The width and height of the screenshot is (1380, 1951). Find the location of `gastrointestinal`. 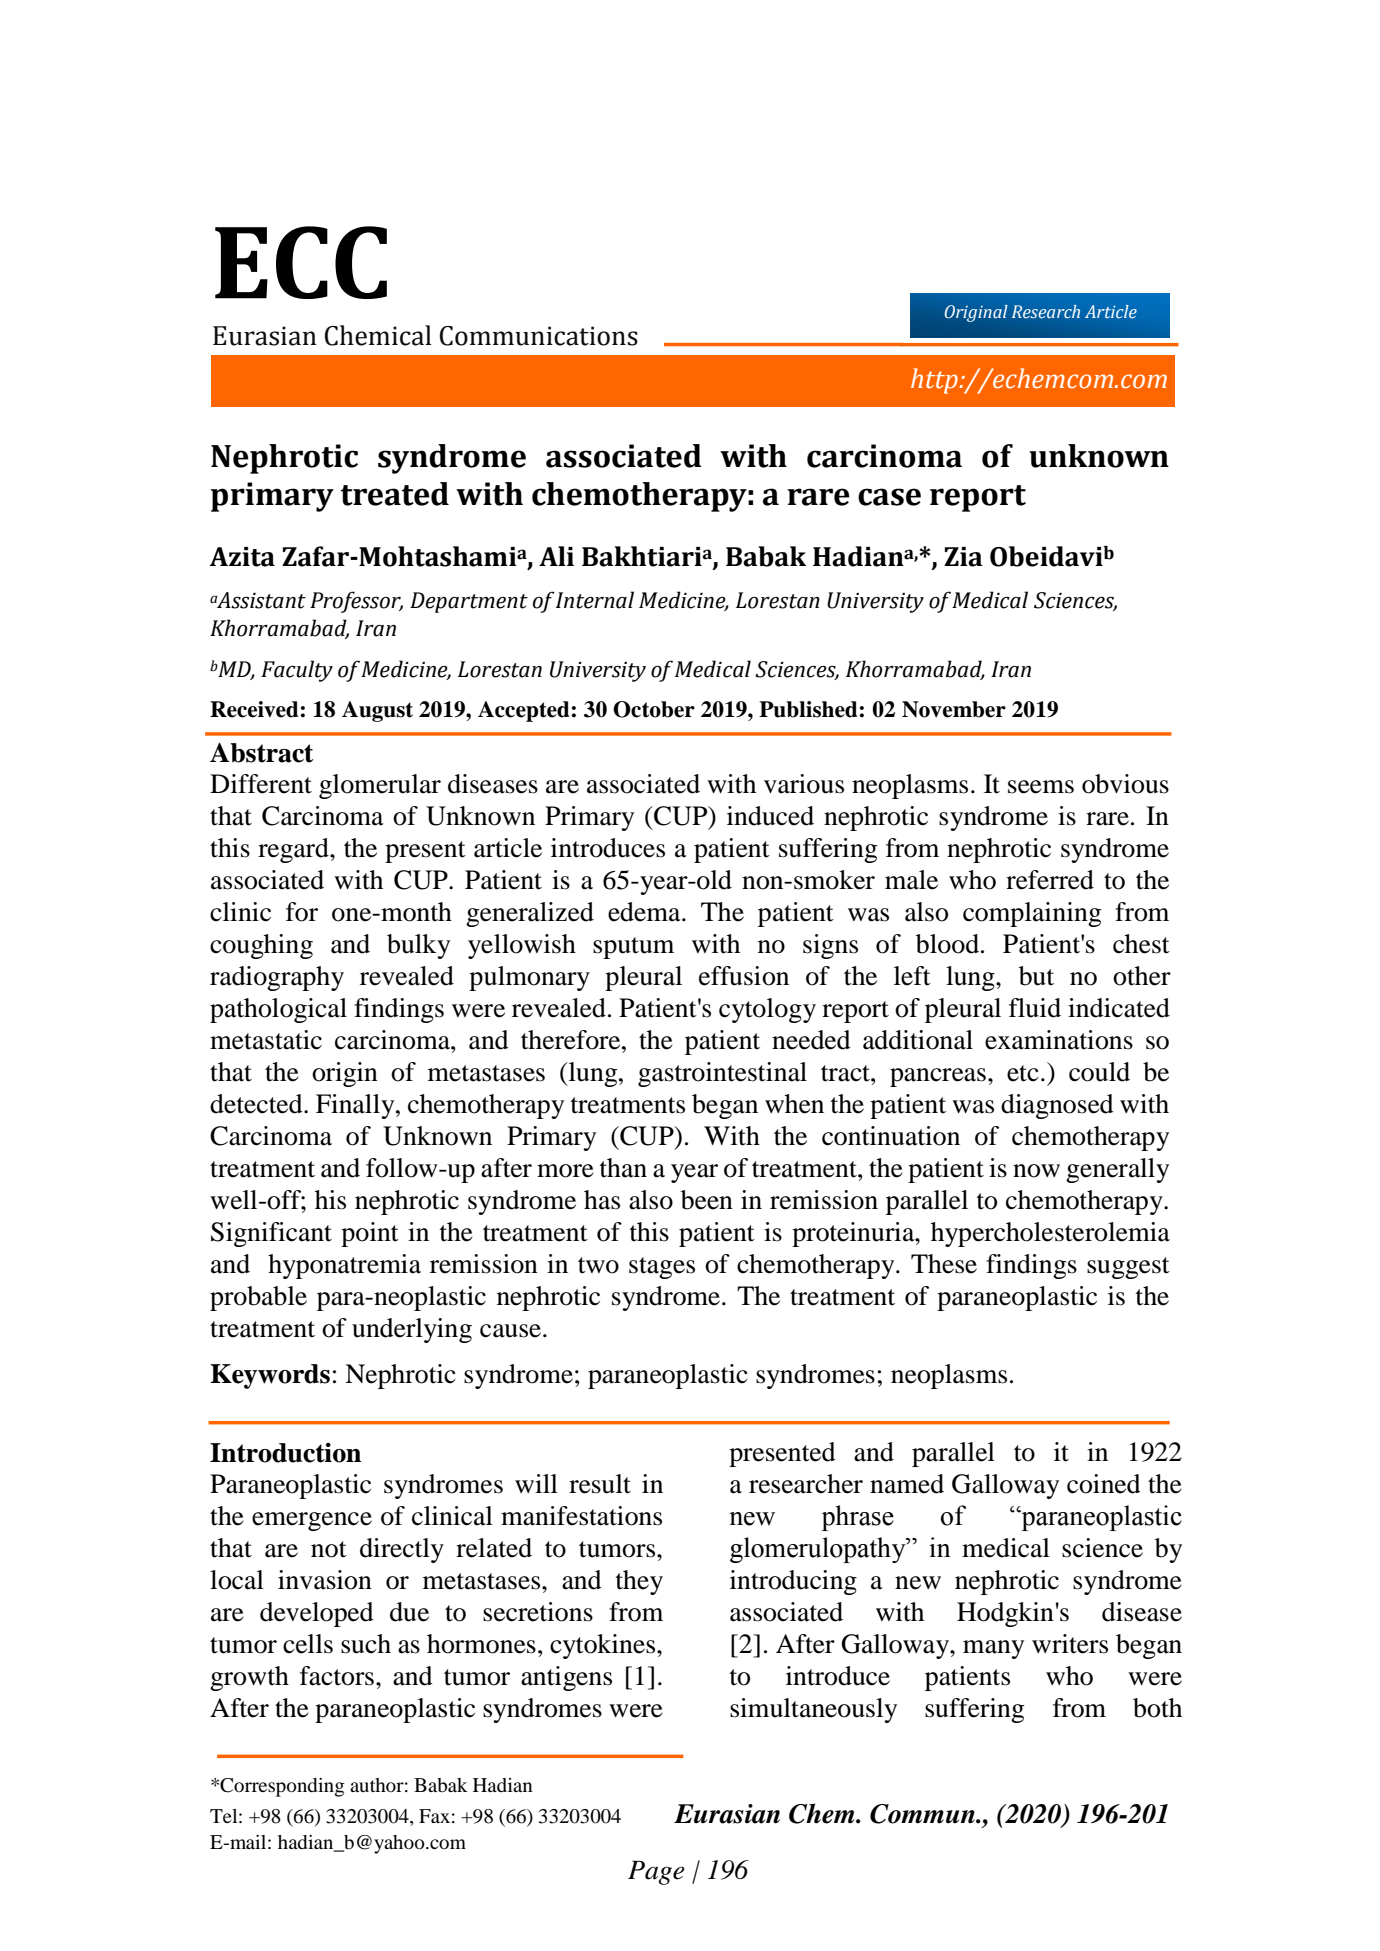

gastrointestinal is located at coordinates (722, 1074).
